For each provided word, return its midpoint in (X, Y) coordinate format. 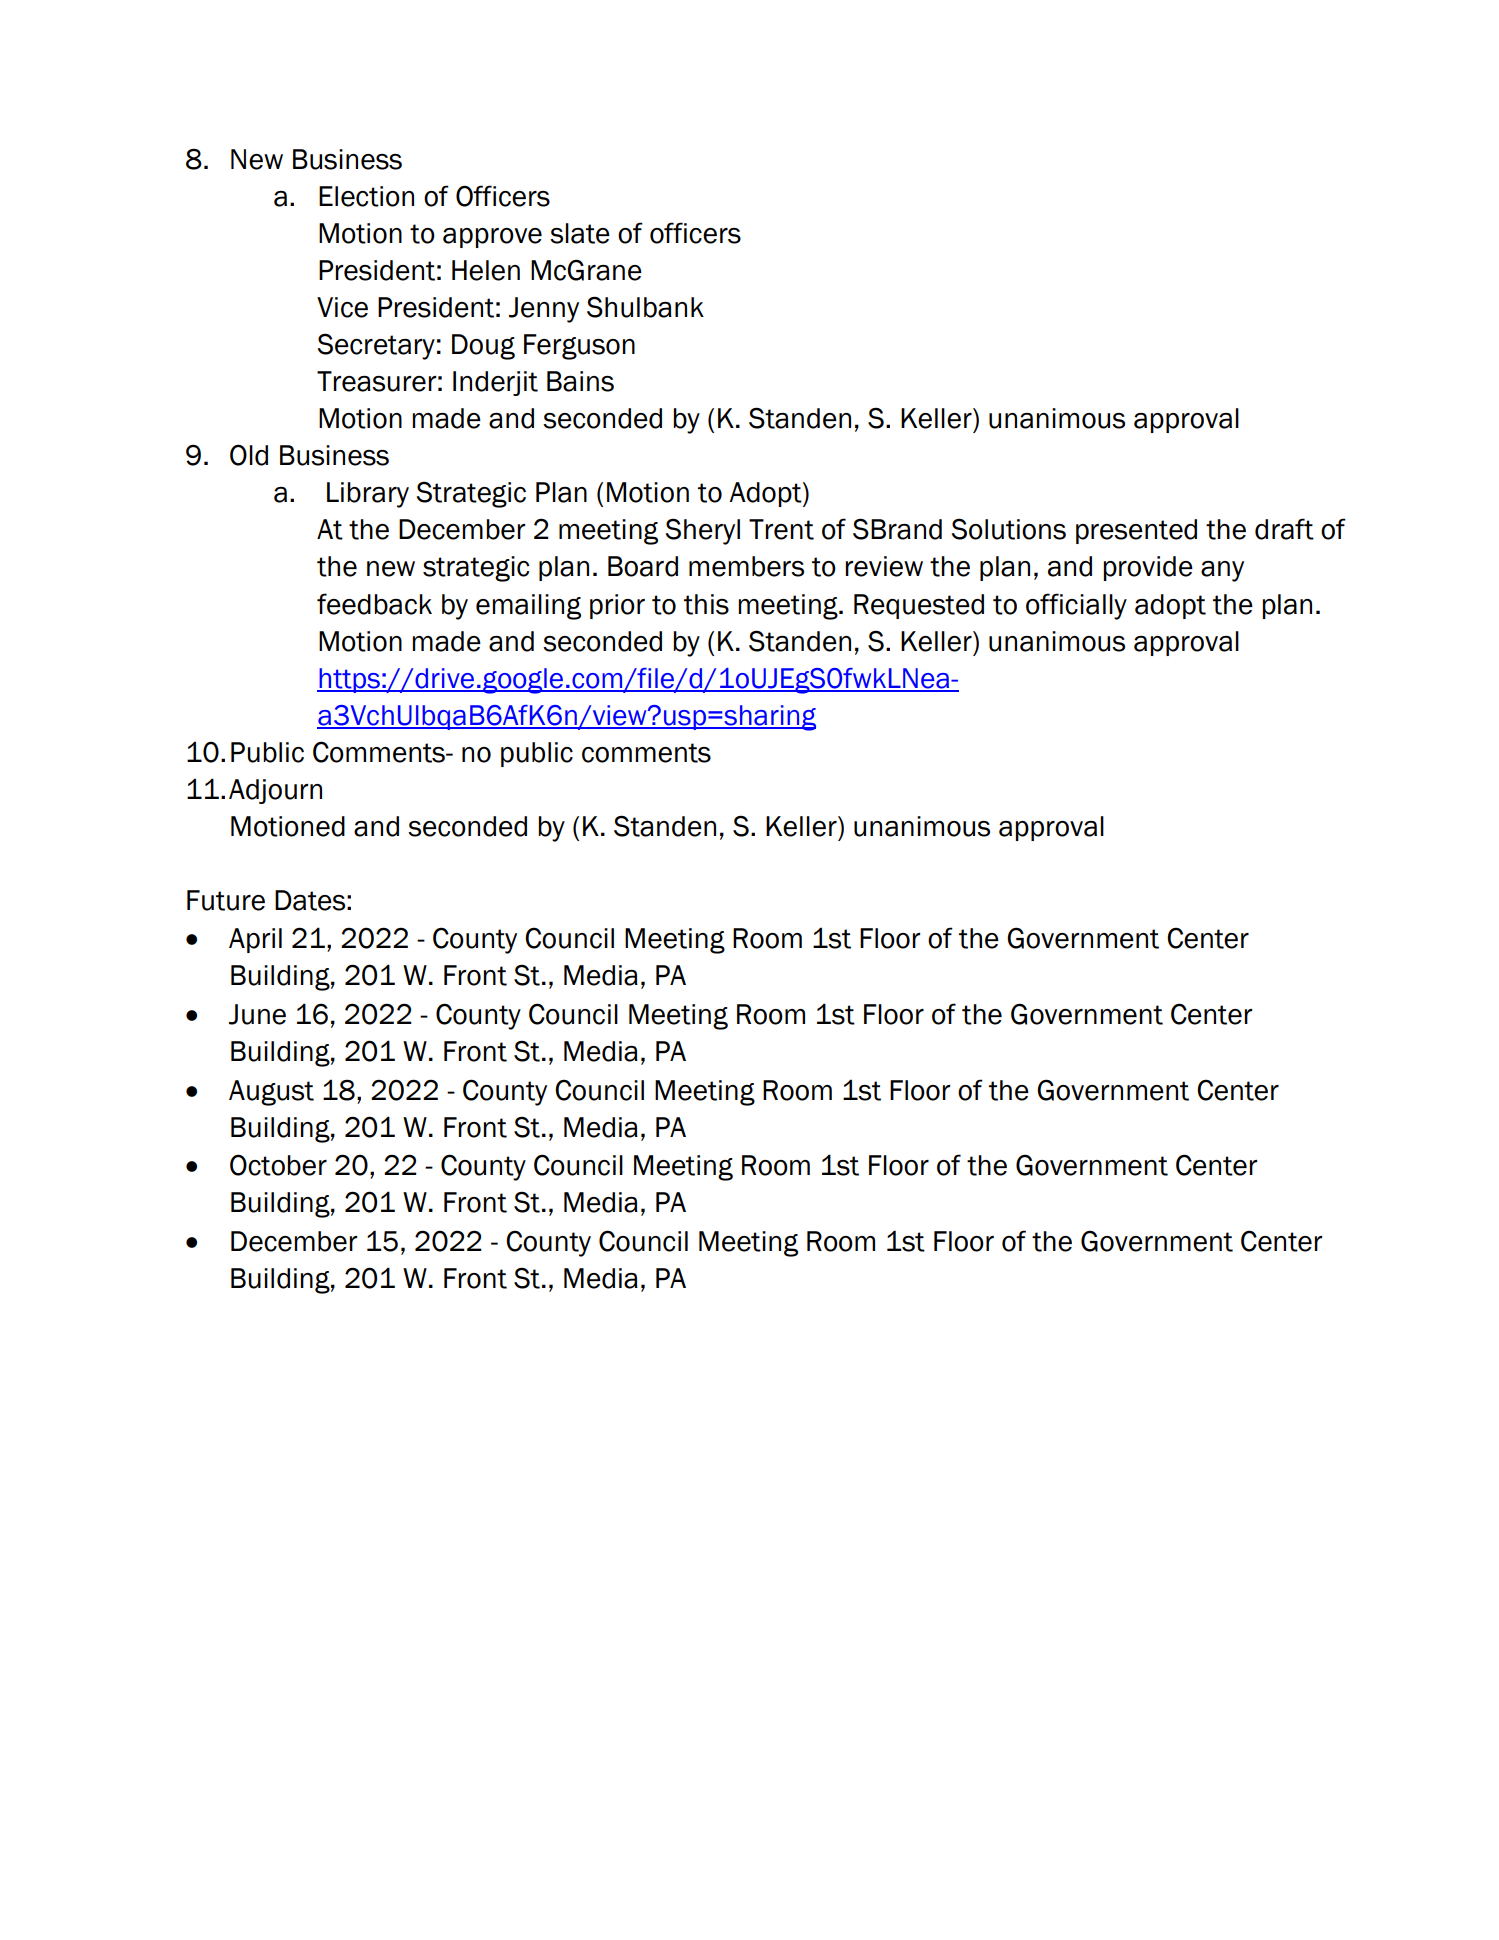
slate (580, 233)
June (257, 1014)
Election (366, 196)
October (278, 1165)
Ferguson (579, 347)
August (271, 1093)
